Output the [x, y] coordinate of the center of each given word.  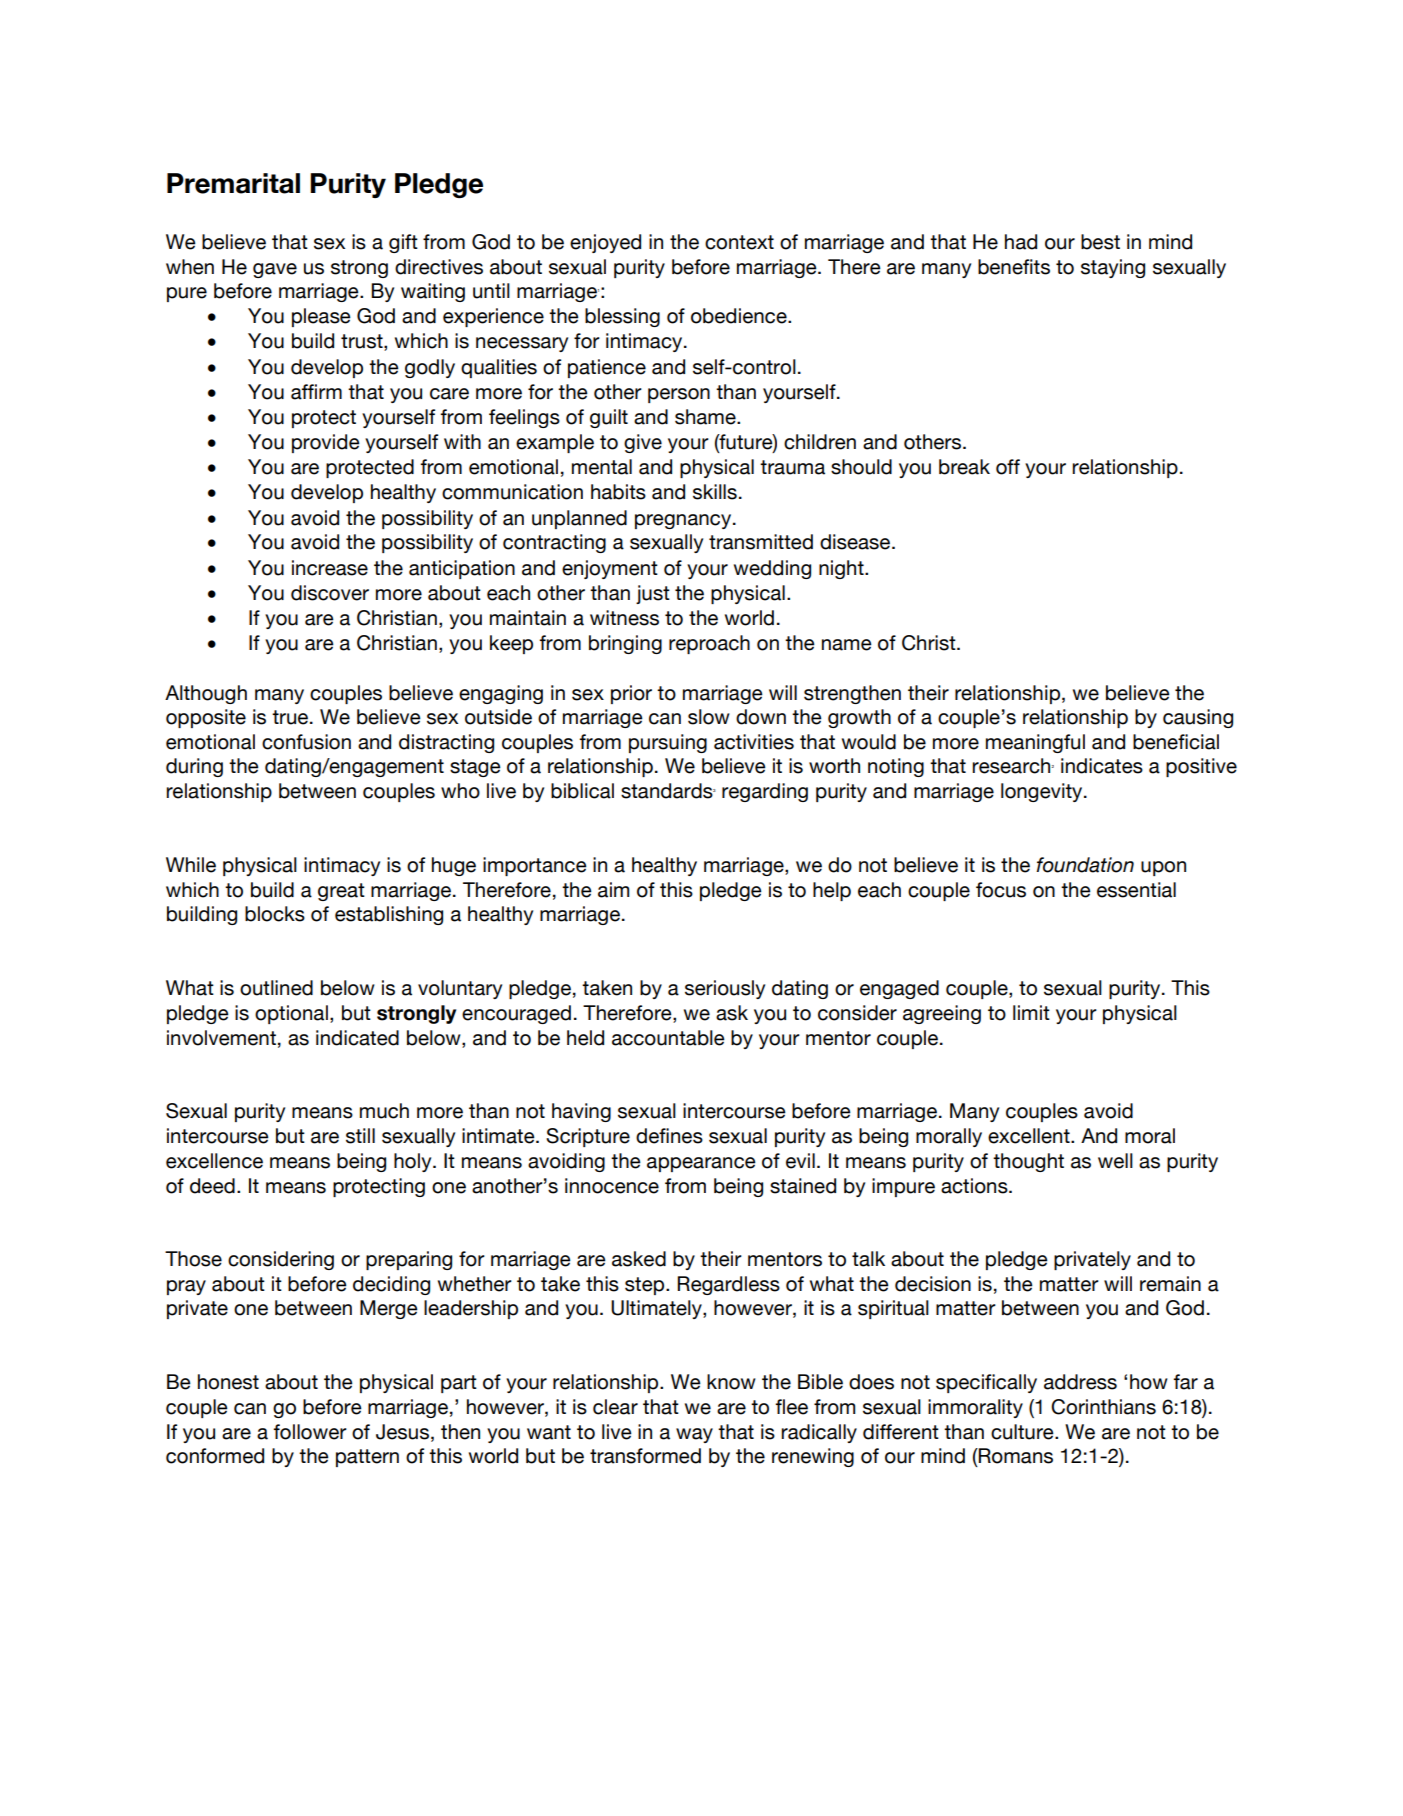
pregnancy [684, 521]
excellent [1030, 1136]
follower [310, 1432]
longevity [1043, 792]
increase [330, 568]
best [1100, 242]
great [341, 892]
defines [669, 1136]
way [694, 1435]
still [360, 1136]
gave [275, 270]
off [1008, 467]
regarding [765, 792]
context [739, 242]
